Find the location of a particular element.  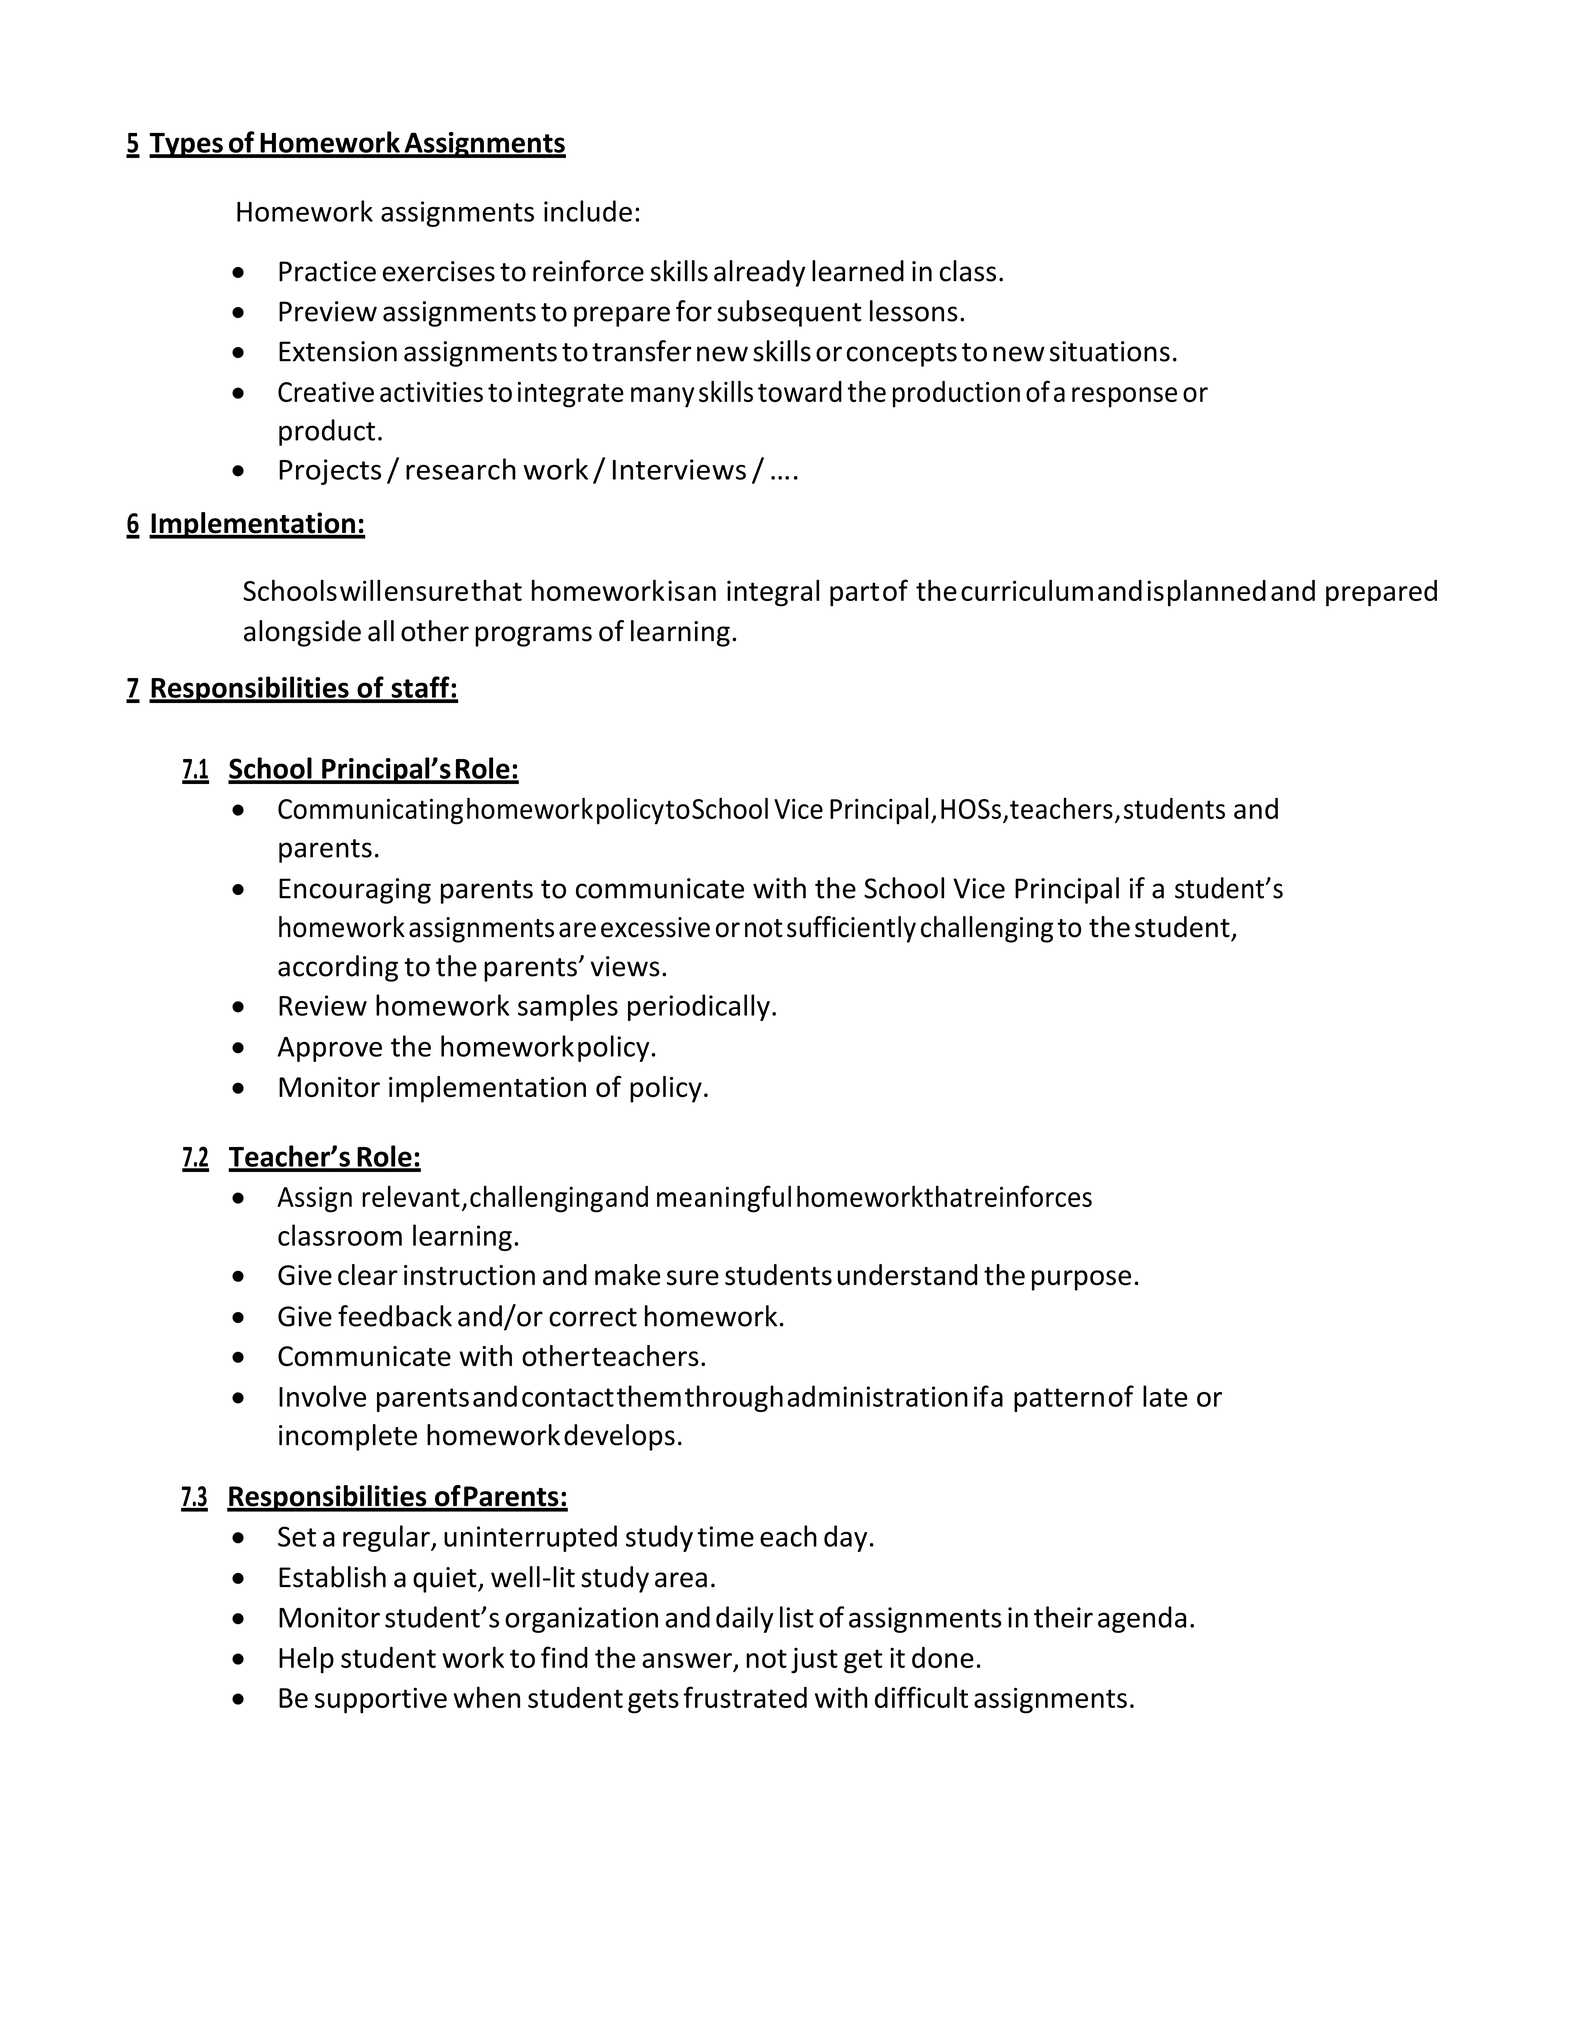

answer is located at coordinates (687, 1660).
